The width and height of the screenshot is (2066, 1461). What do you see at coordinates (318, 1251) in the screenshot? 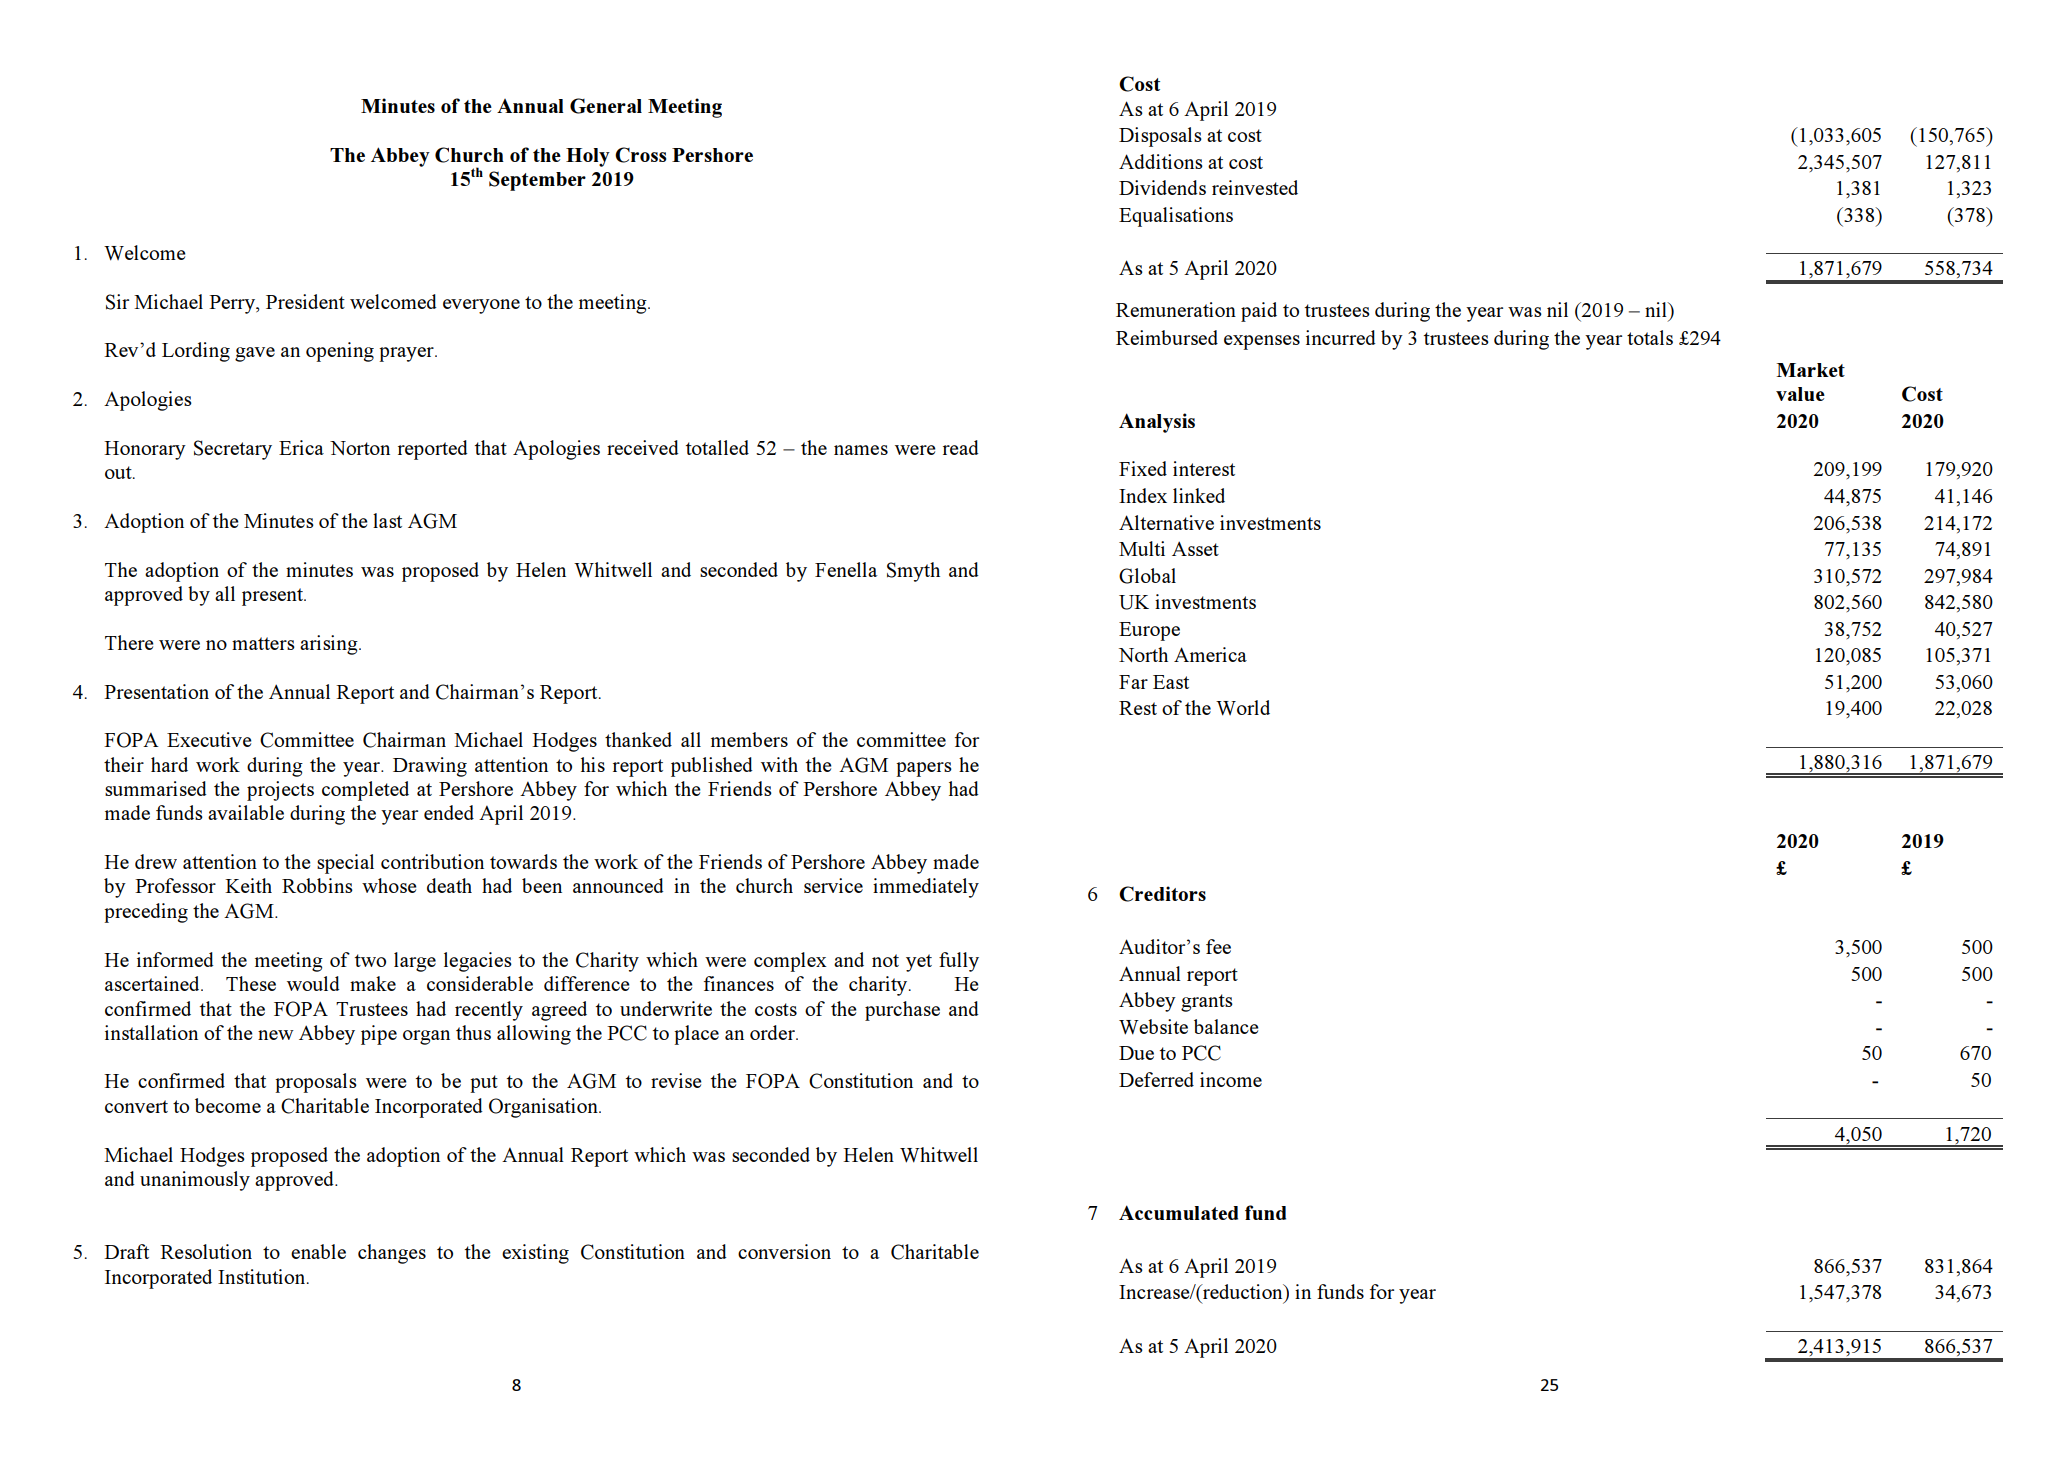
I see `enable` at bounding box center [318, 1251].
